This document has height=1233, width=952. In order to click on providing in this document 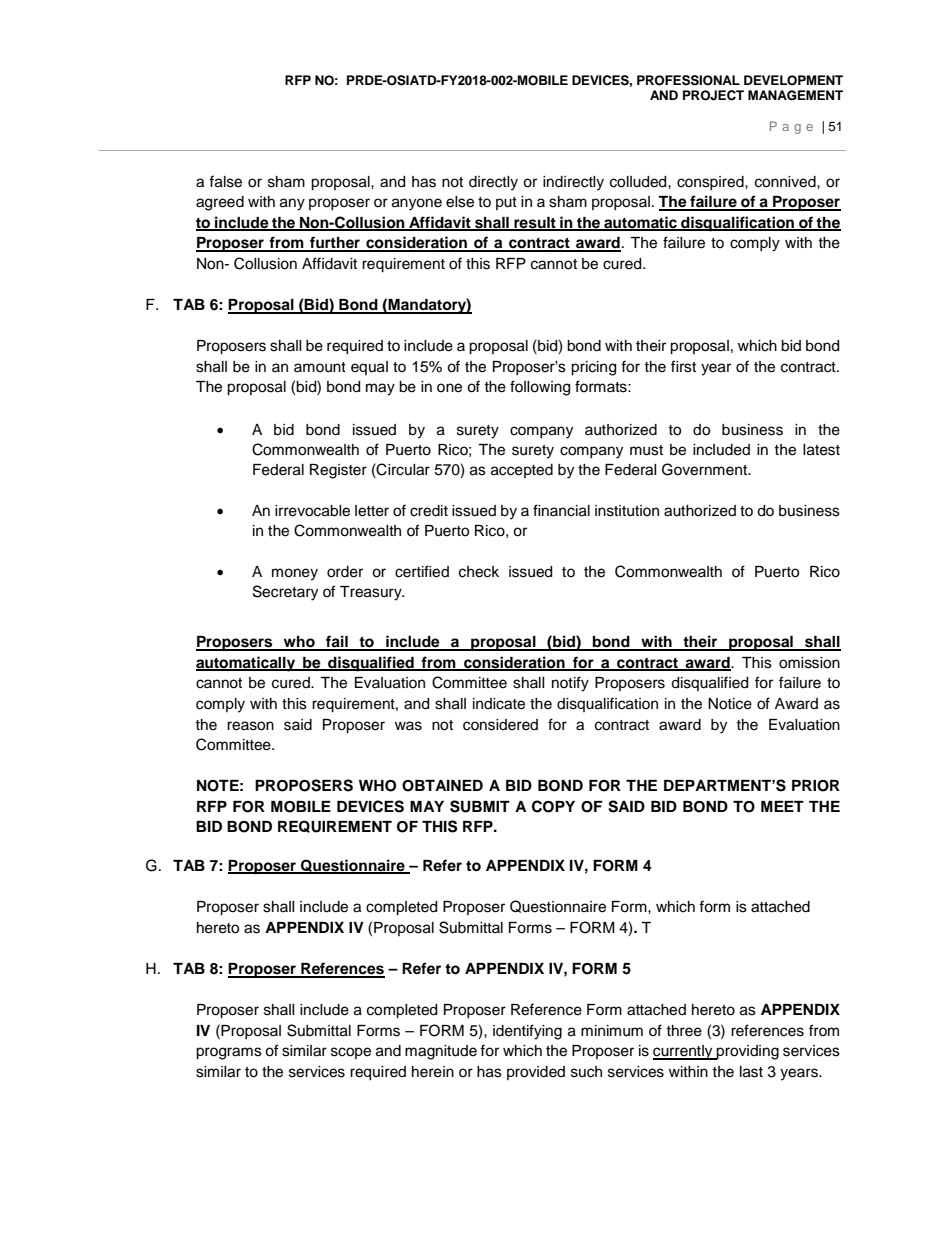, I will do `click(747, 1052)`.
